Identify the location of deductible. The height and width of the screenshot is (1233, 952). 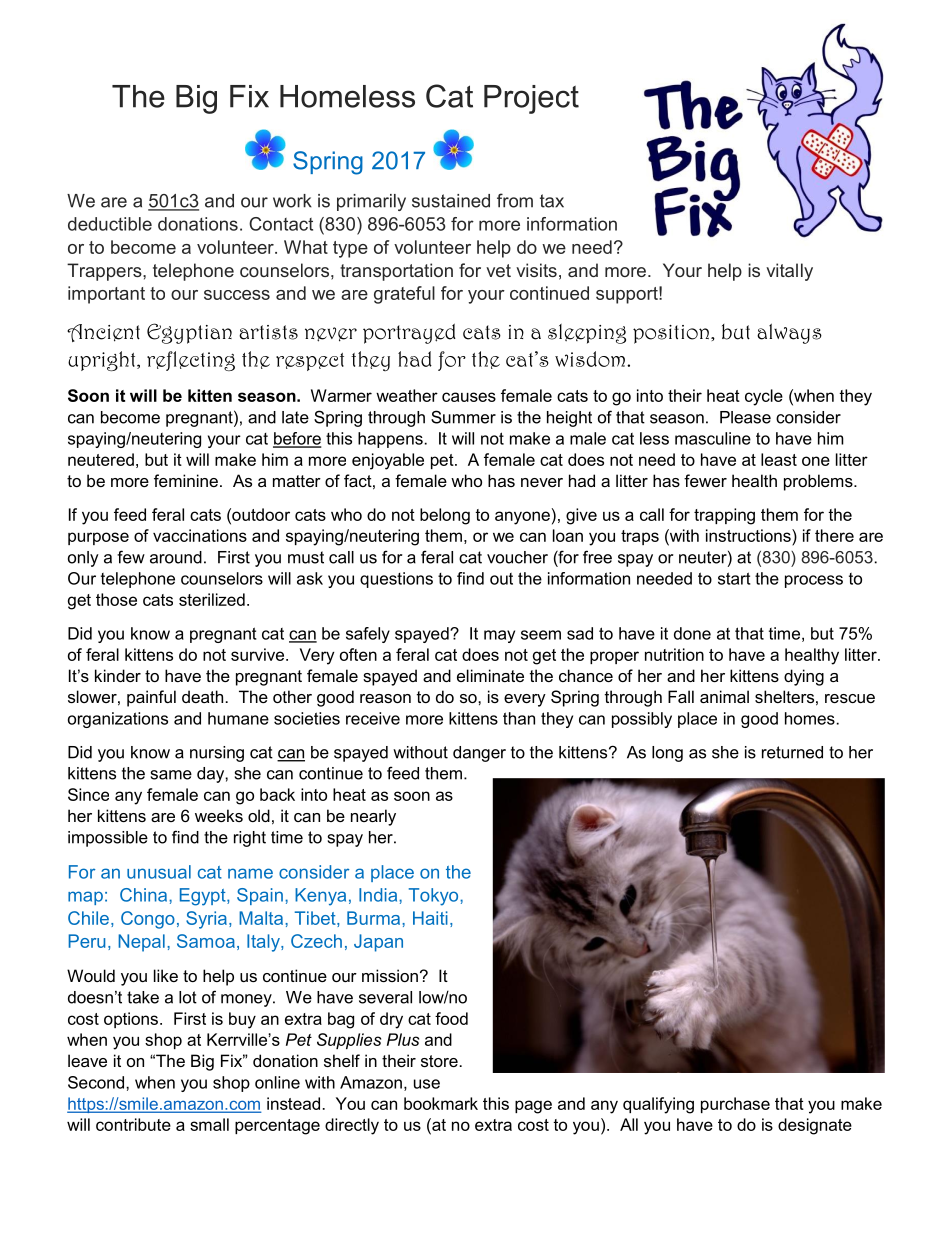
(110, 224).
